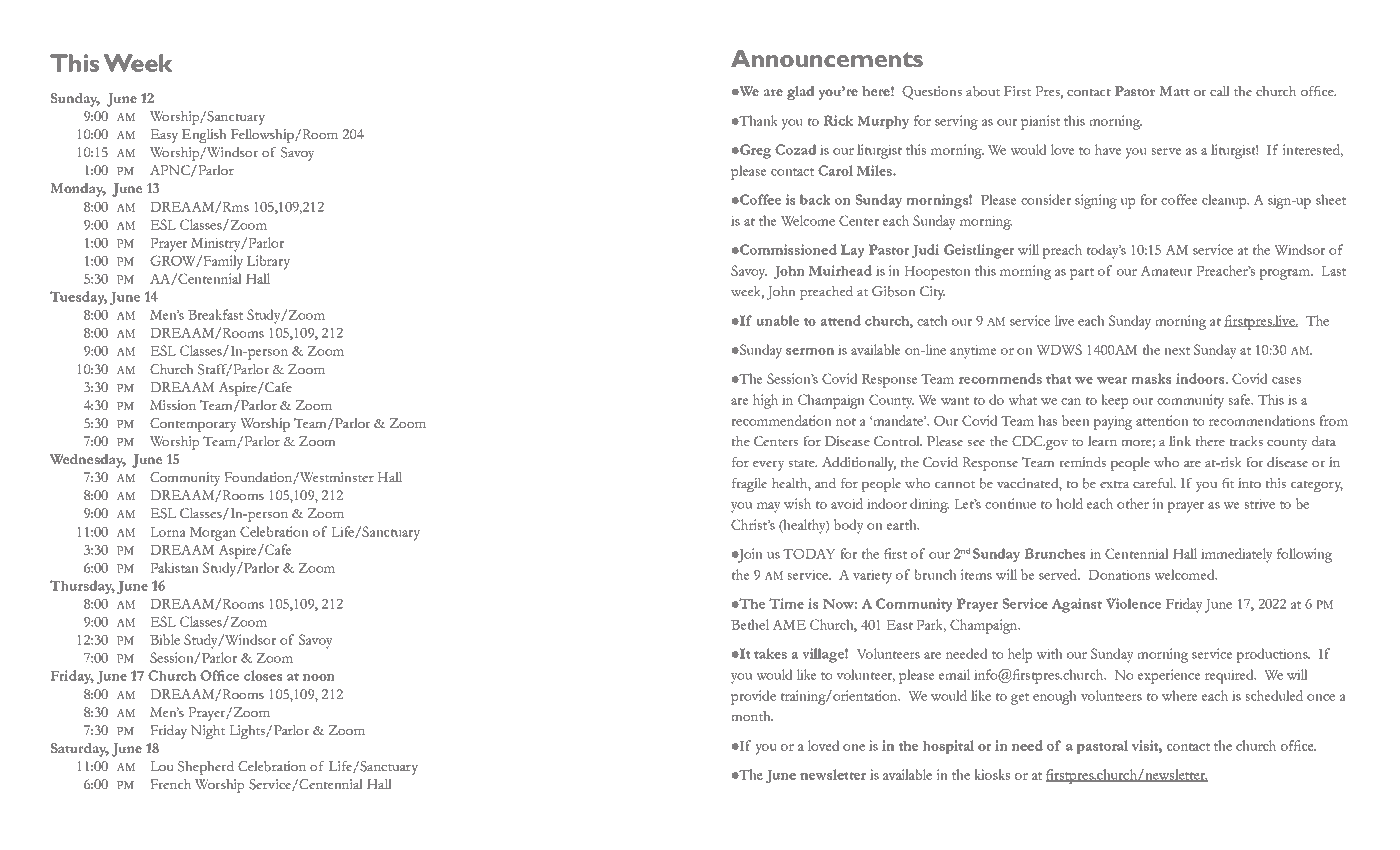  Describe the element at coordinates (948, 747) in the screenshot. I see `hospital` at that location.
